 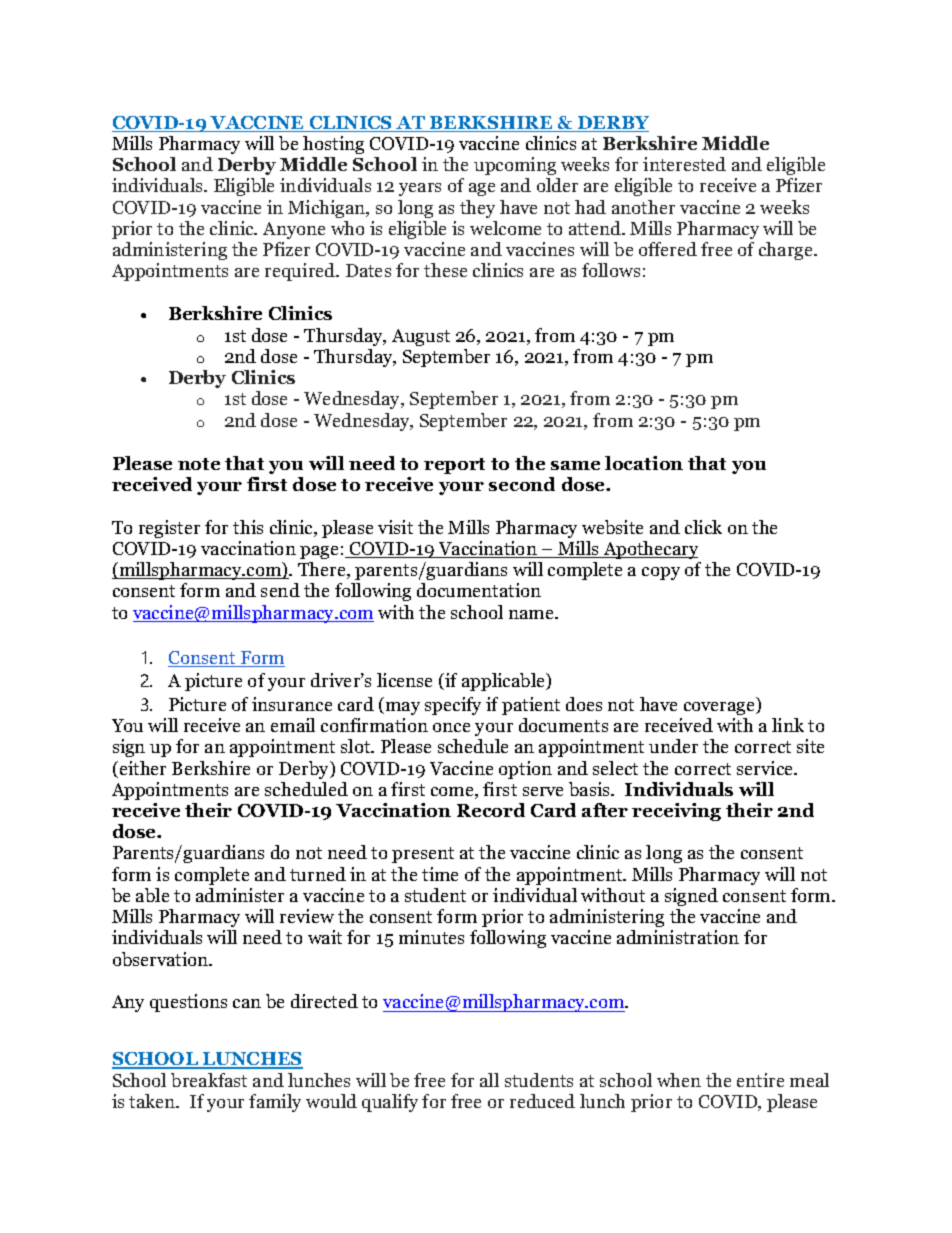 What do you see at coordinates (661, 573) in the page?
I see `copy` at bounding box center [661, 573].
